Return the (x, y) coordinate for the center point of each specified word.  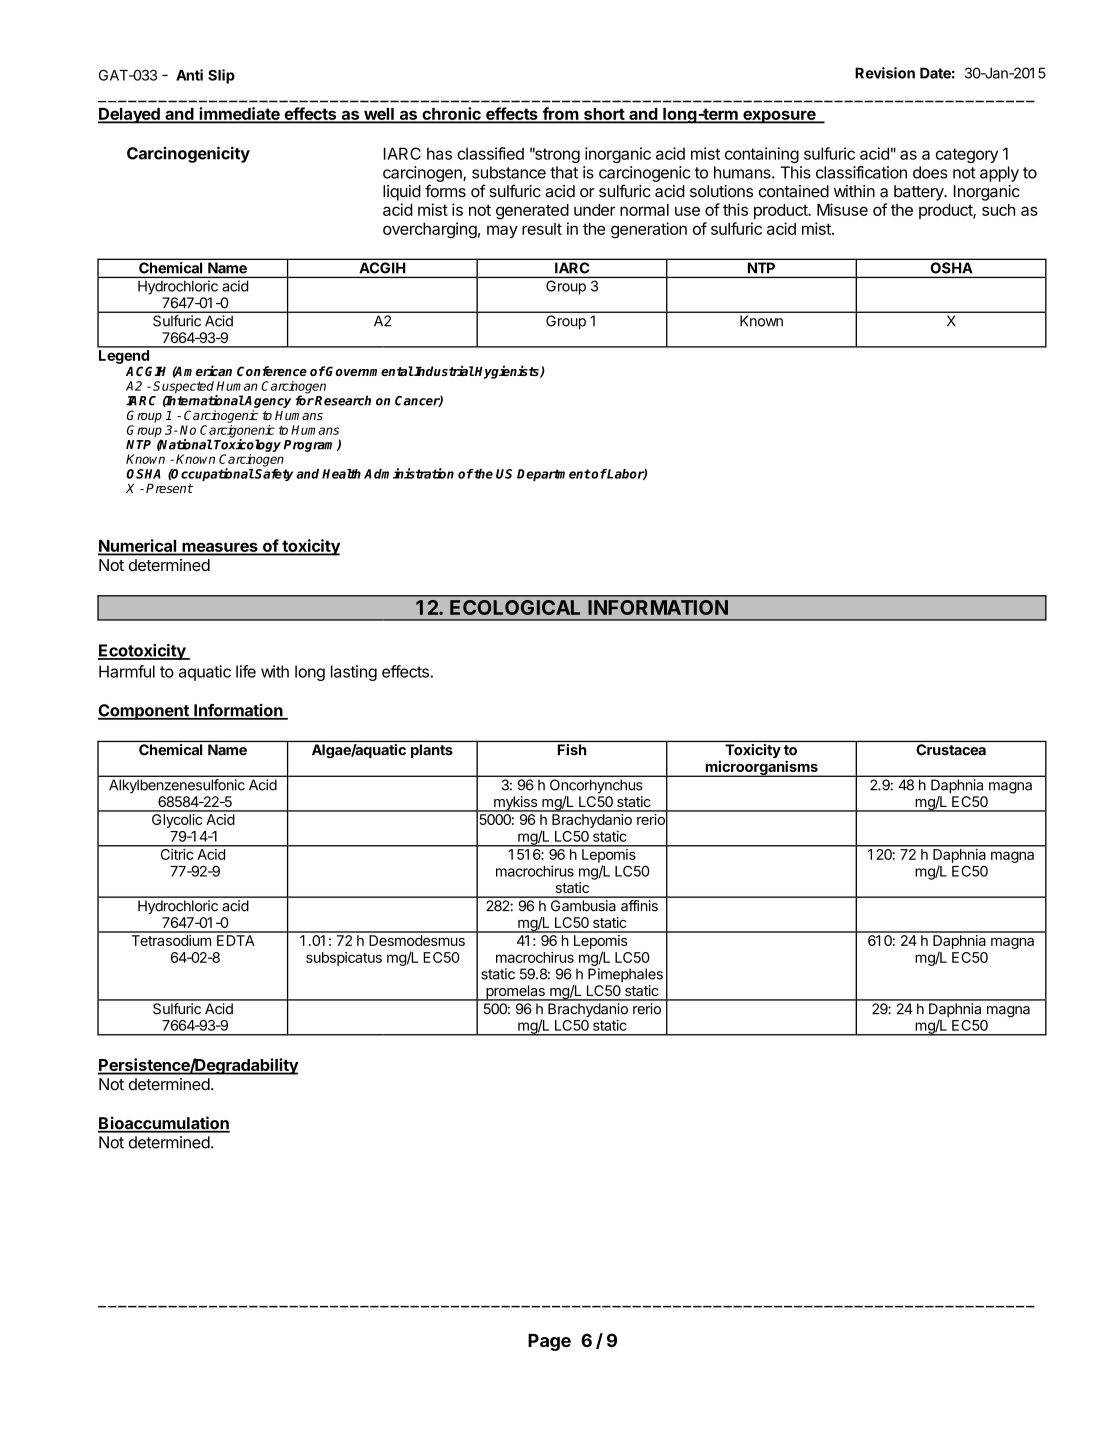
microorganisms (761, 768)
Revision (885, 73)
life (246, 671)
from (560, 114)
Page (549, 1342)
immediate (239, 114)
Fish (572, 749)
